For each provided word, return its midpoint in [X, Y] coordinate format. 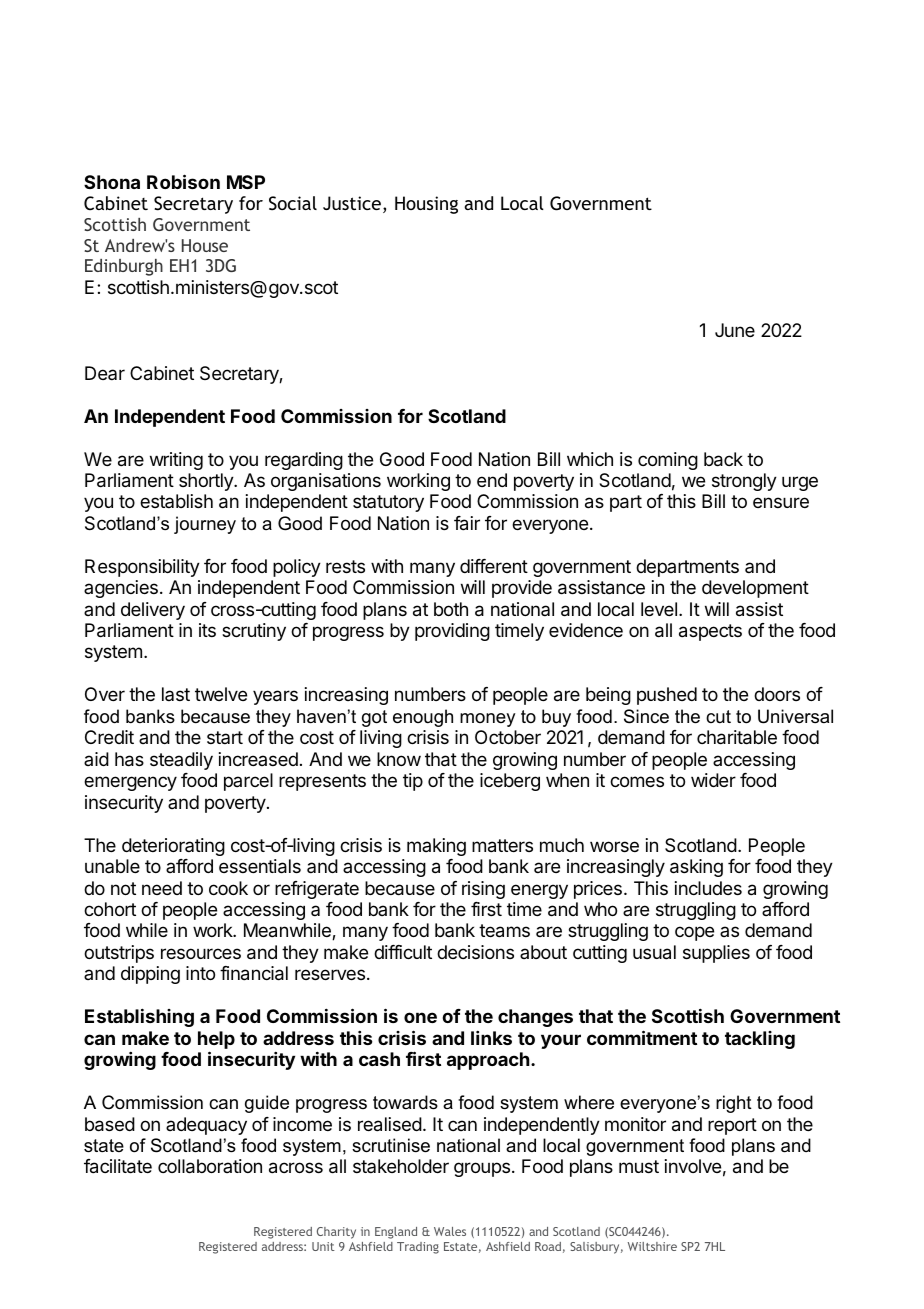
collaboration [210, 1166]
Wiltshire [652, 1246]
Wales [450, 1231]
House [205, 245]
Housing [426, 205]
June [735, 330]
